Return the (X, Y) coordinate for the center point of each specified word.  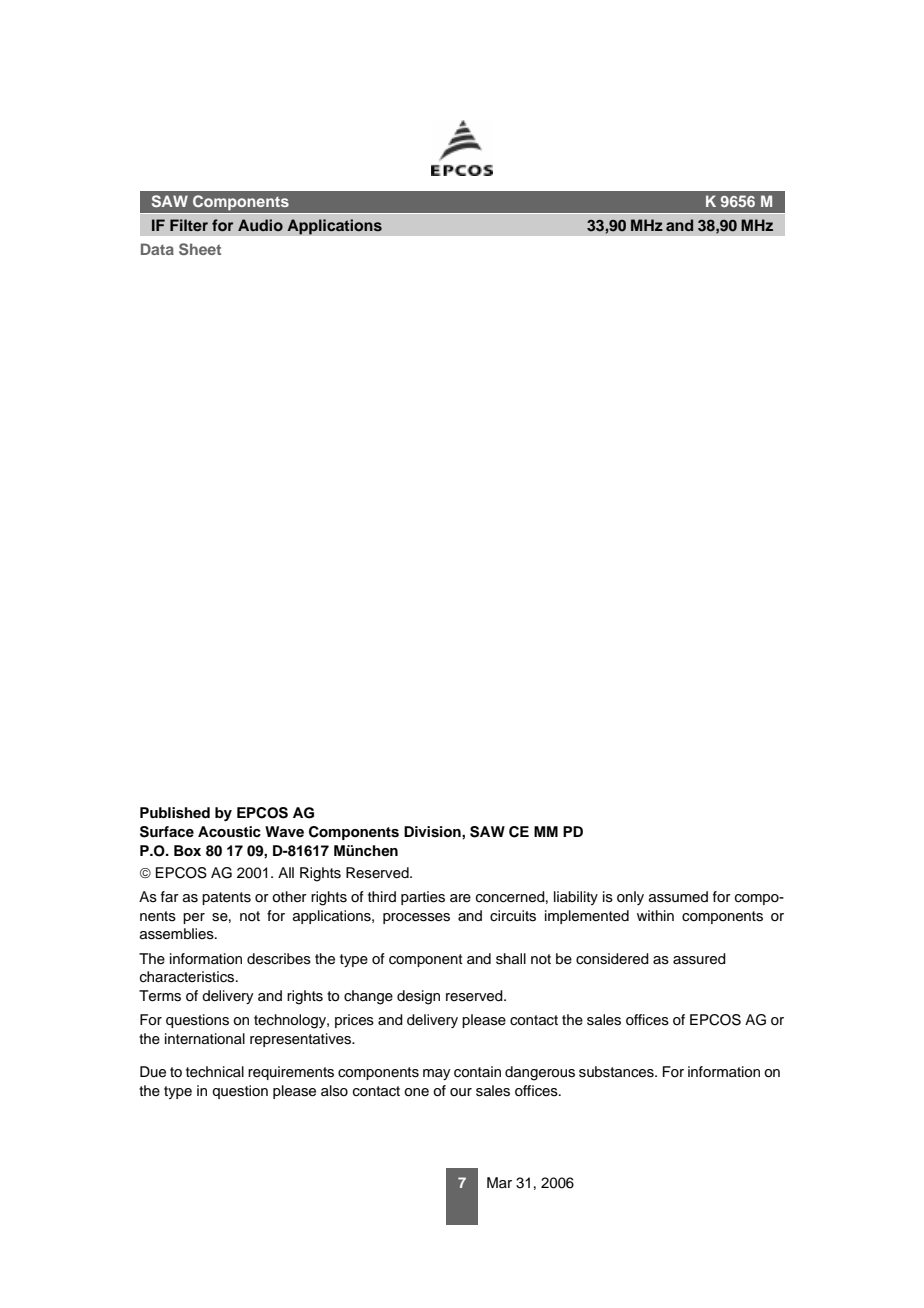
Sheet (200, 249)
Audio (260, 225)
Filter (189, 225)
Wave (284, 831)
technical (215, 1072)
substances (617, 1072)
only (630, 898)
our (461, 1092)
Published (175, 813)
